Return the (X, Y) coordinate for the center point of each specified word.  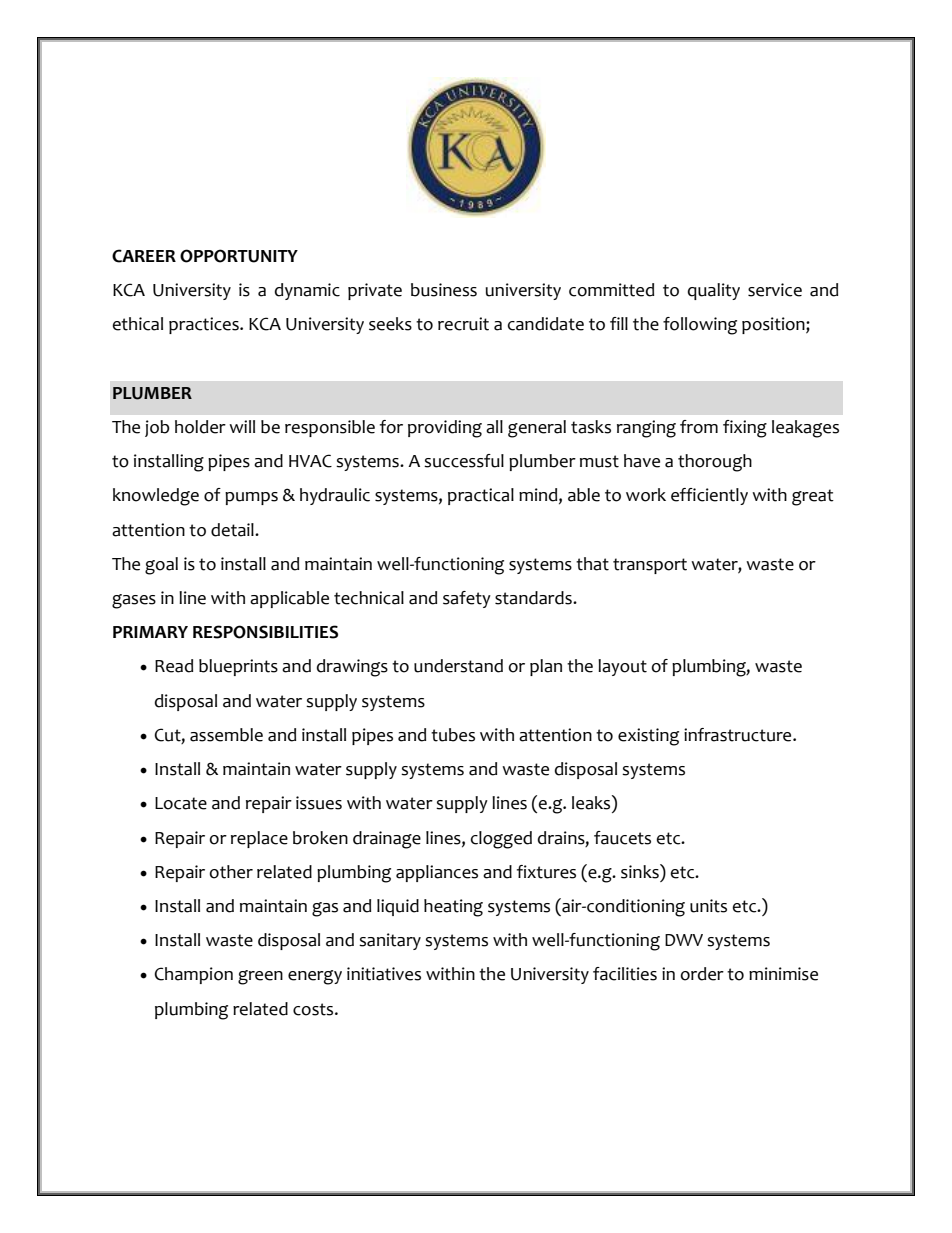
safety (467, 599)
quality (714, 291)
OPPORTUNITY (239, 256)
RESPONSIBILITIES (265, 632)
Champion (193, 975)
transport (650, 566)
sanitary (390, 941)
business (444, 290)
